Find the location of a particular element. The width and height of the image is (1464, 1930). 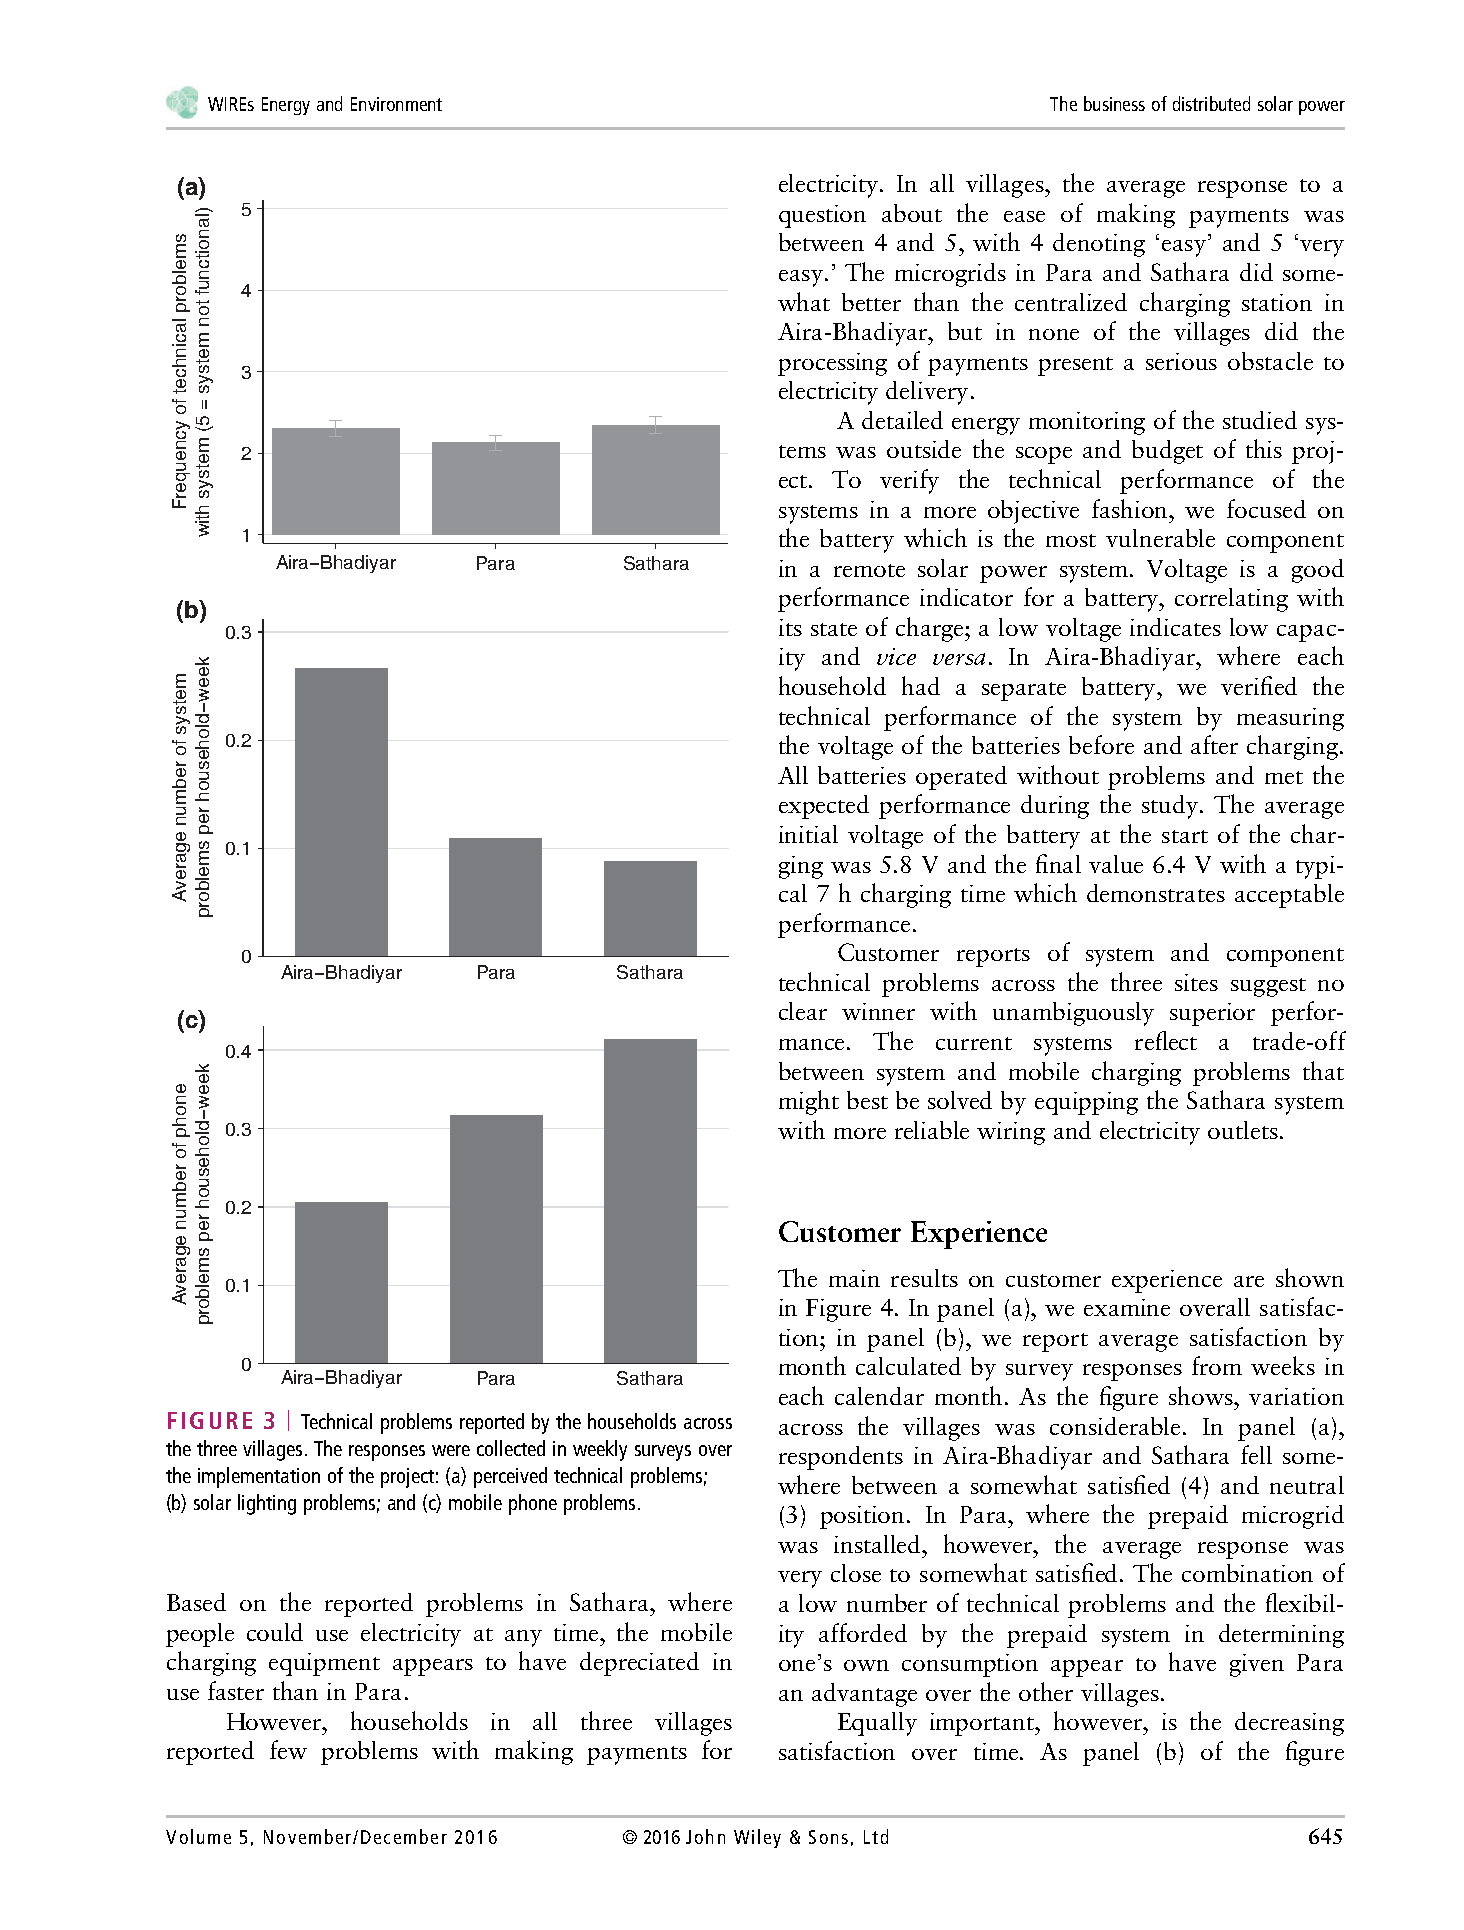

respondents is located at coordinates (841, 1458).
